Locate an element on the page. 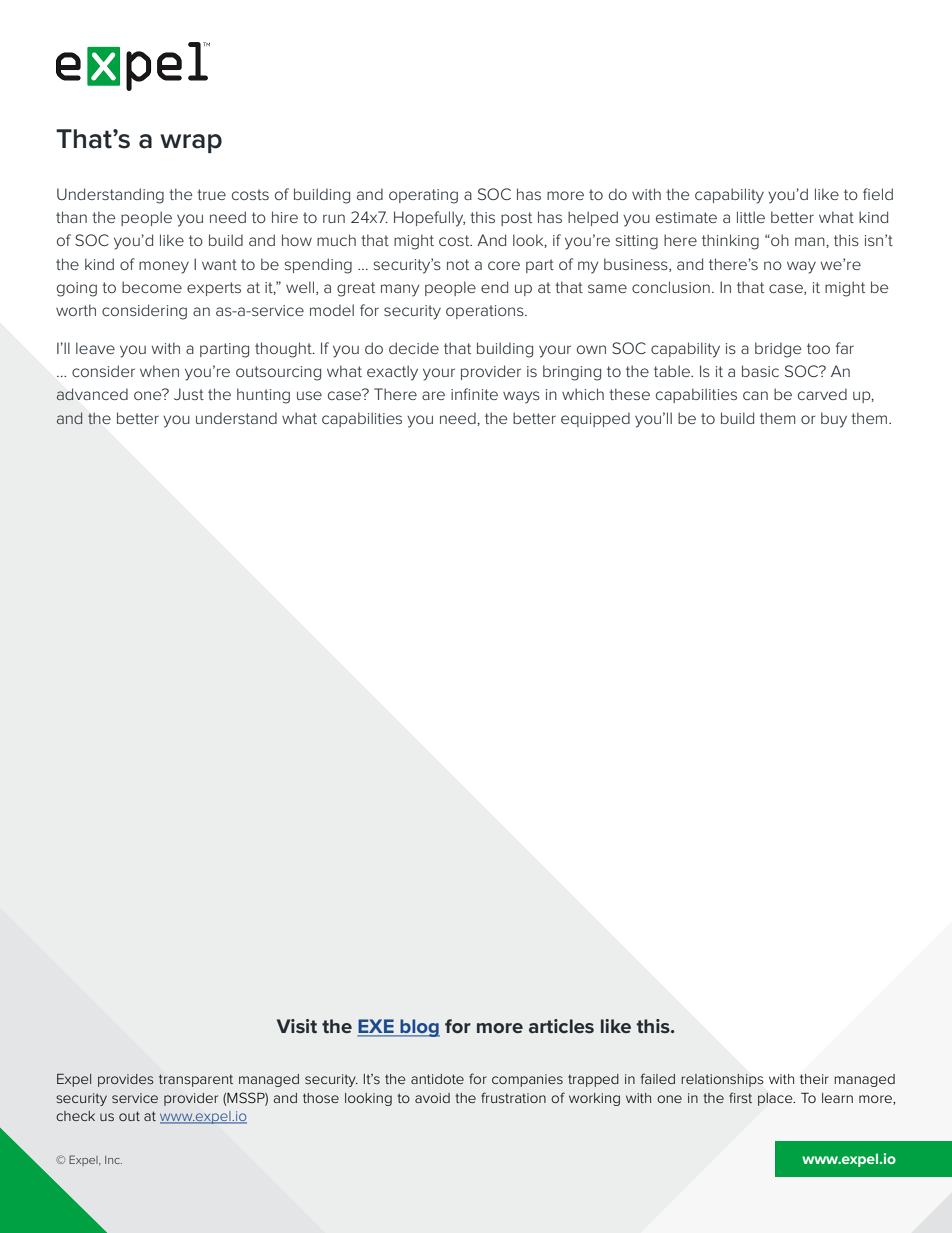 The height and width of the page is (1233, 952). place is located at coordinates (776, 1099).
